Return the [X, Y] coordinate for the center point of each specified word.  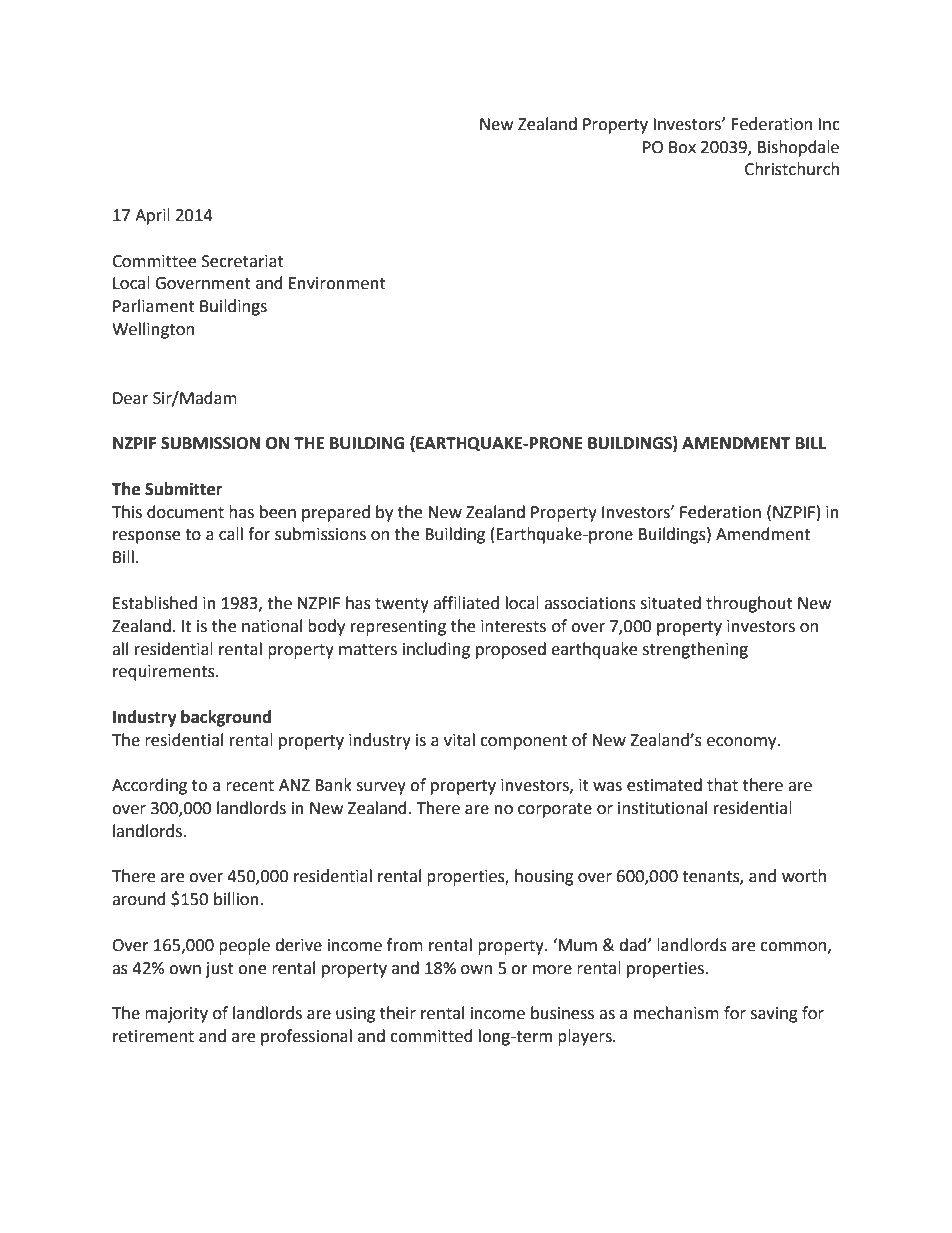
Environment [337, 283]
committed [431, 1036]
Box [682, 147]
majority [176, 1015]
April [152, 216]
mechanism [676, 1013]
